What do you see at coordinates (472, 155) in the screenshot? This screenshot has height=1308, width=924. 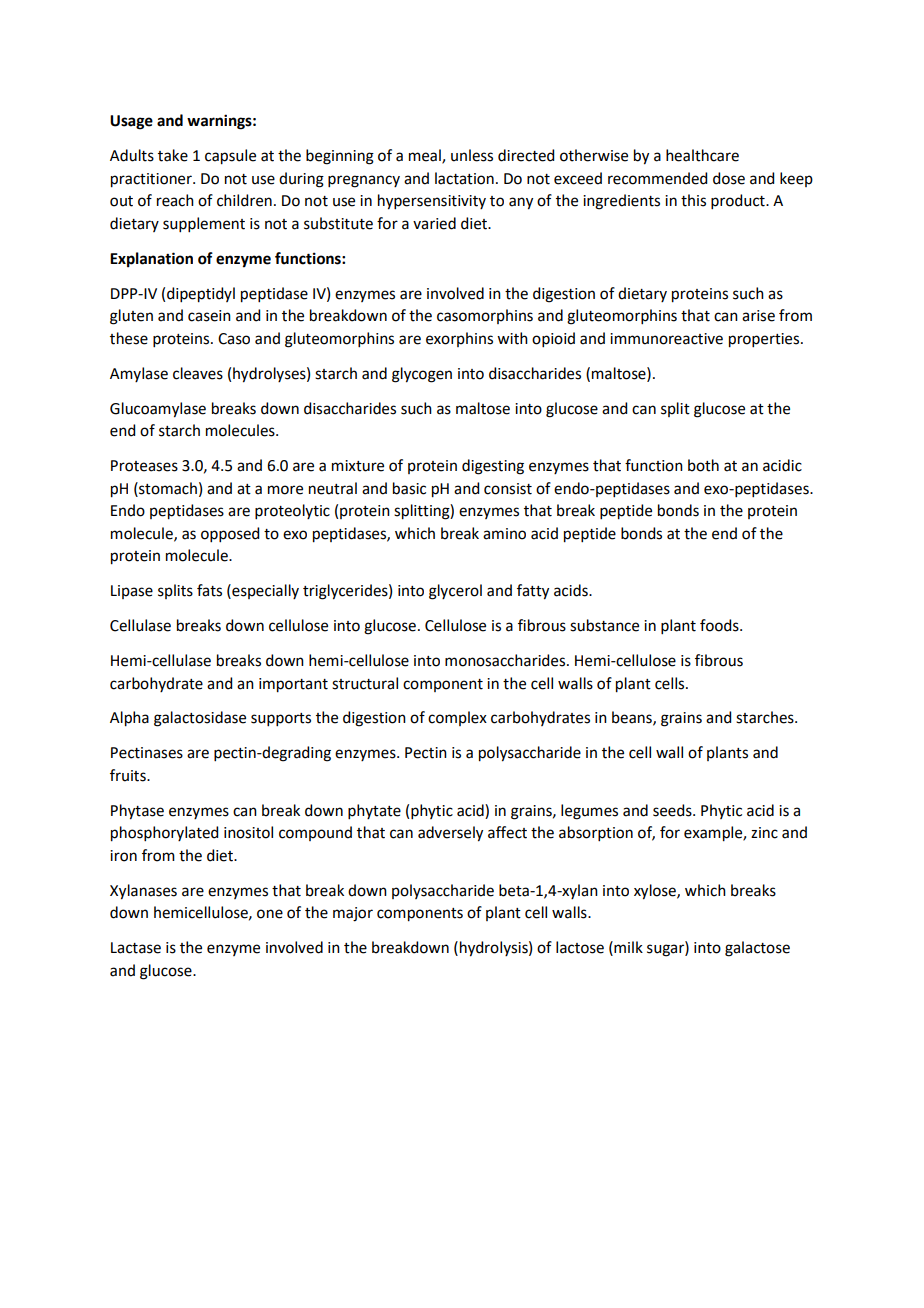 I see `unless` at bounding box center [472, 155].
